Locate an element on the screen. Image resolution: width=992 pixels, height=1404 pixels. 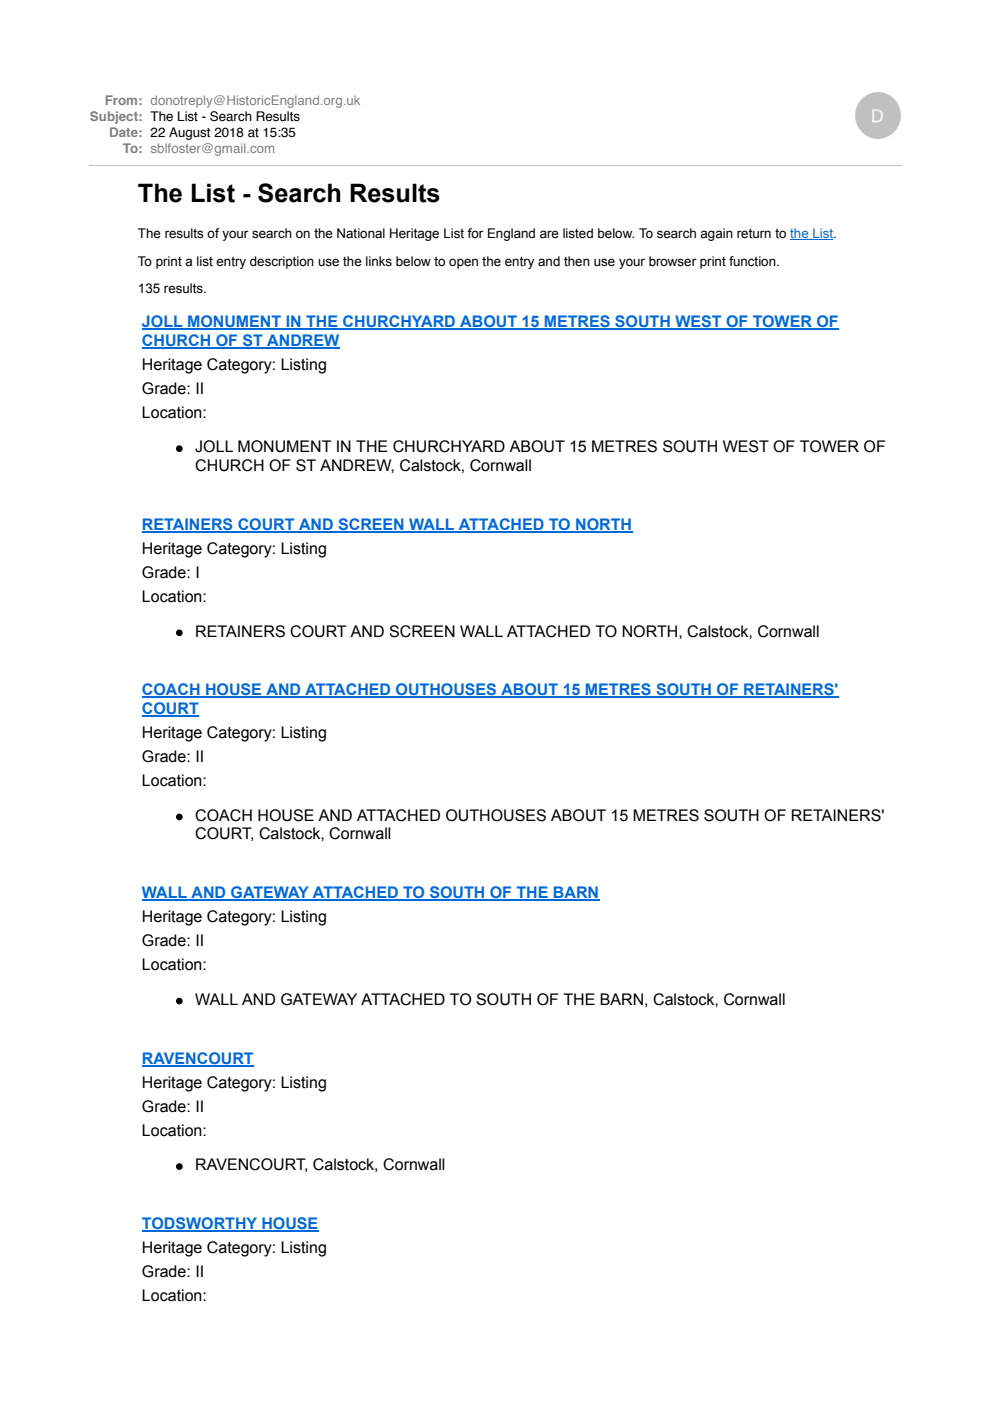
links is located at coordinates (379, 261).
